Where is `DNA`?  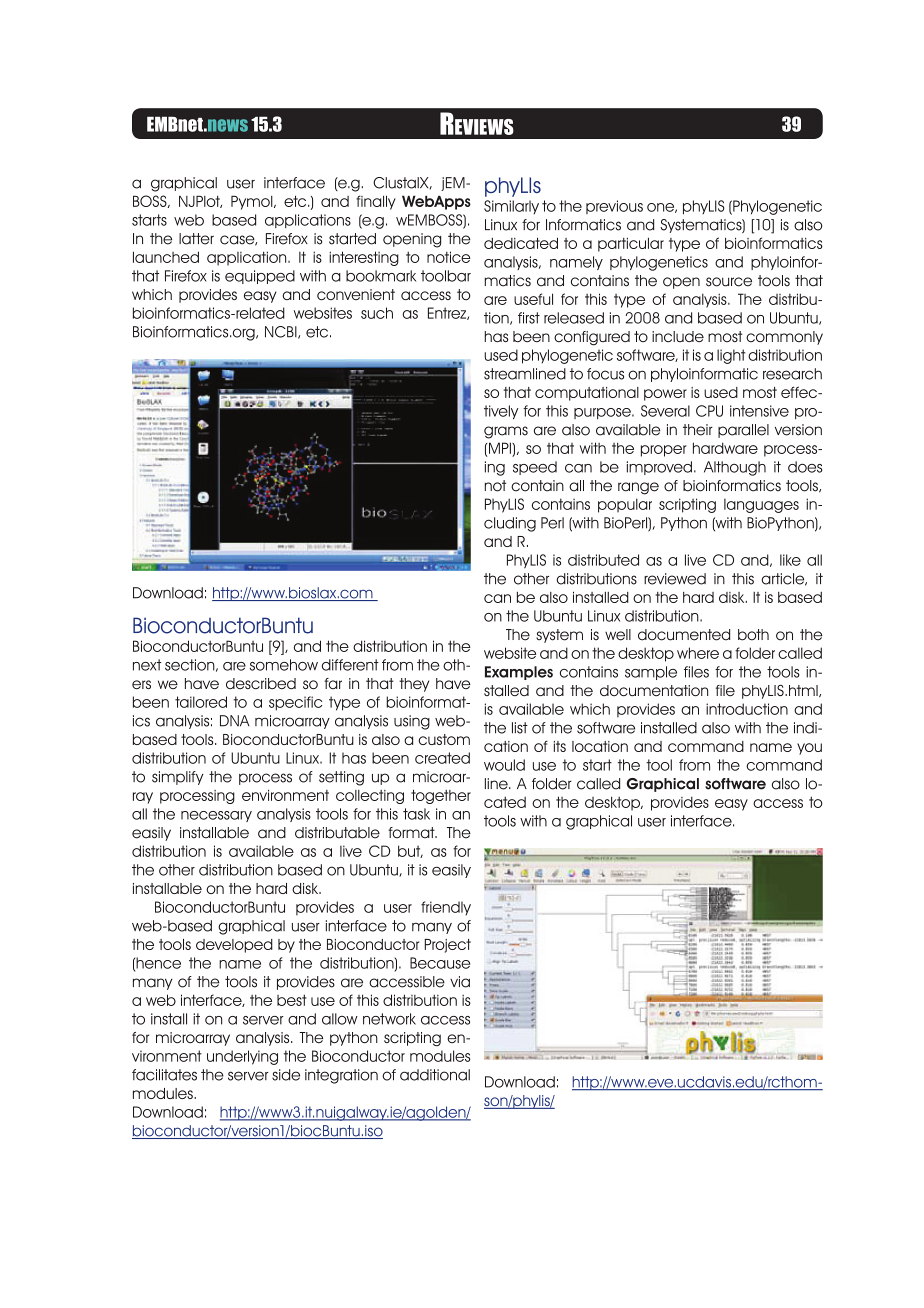 DNA is located at coordinates (235, 721).
